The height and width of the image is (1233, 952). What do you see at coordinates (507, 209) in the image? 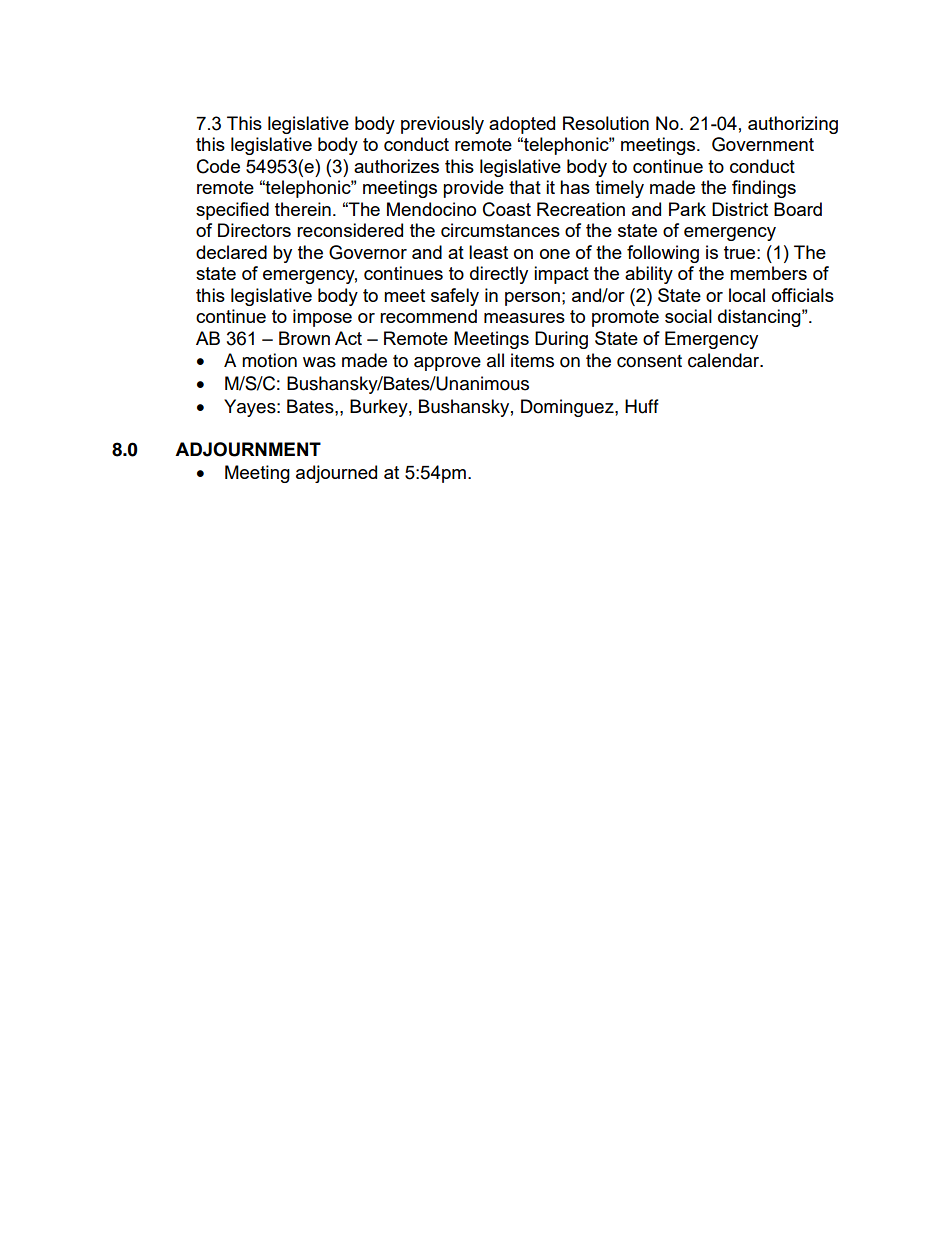
I see `Coast` at bounding box center [507, 209].
